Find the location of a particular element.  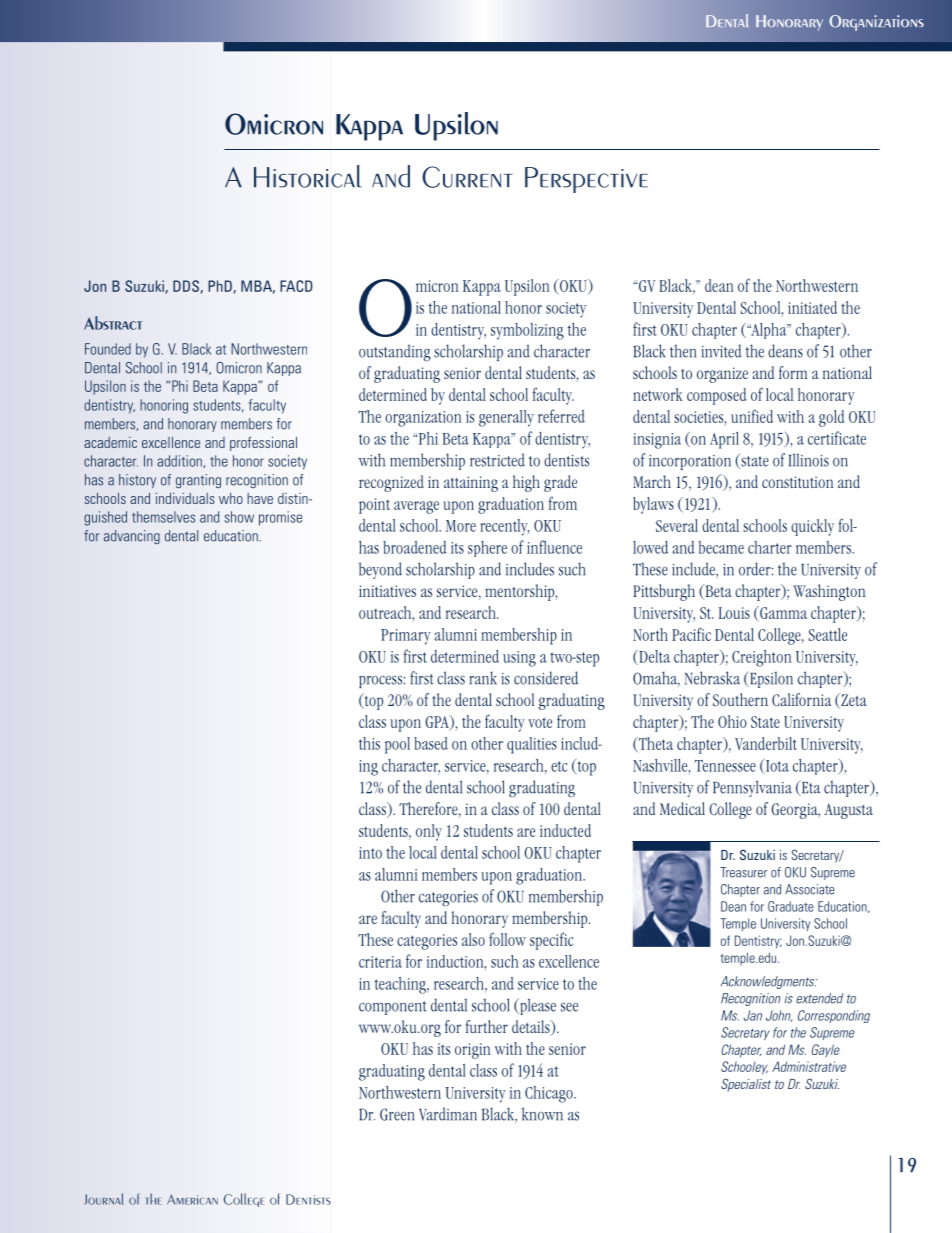

this is located at coordinates (369, 743).
